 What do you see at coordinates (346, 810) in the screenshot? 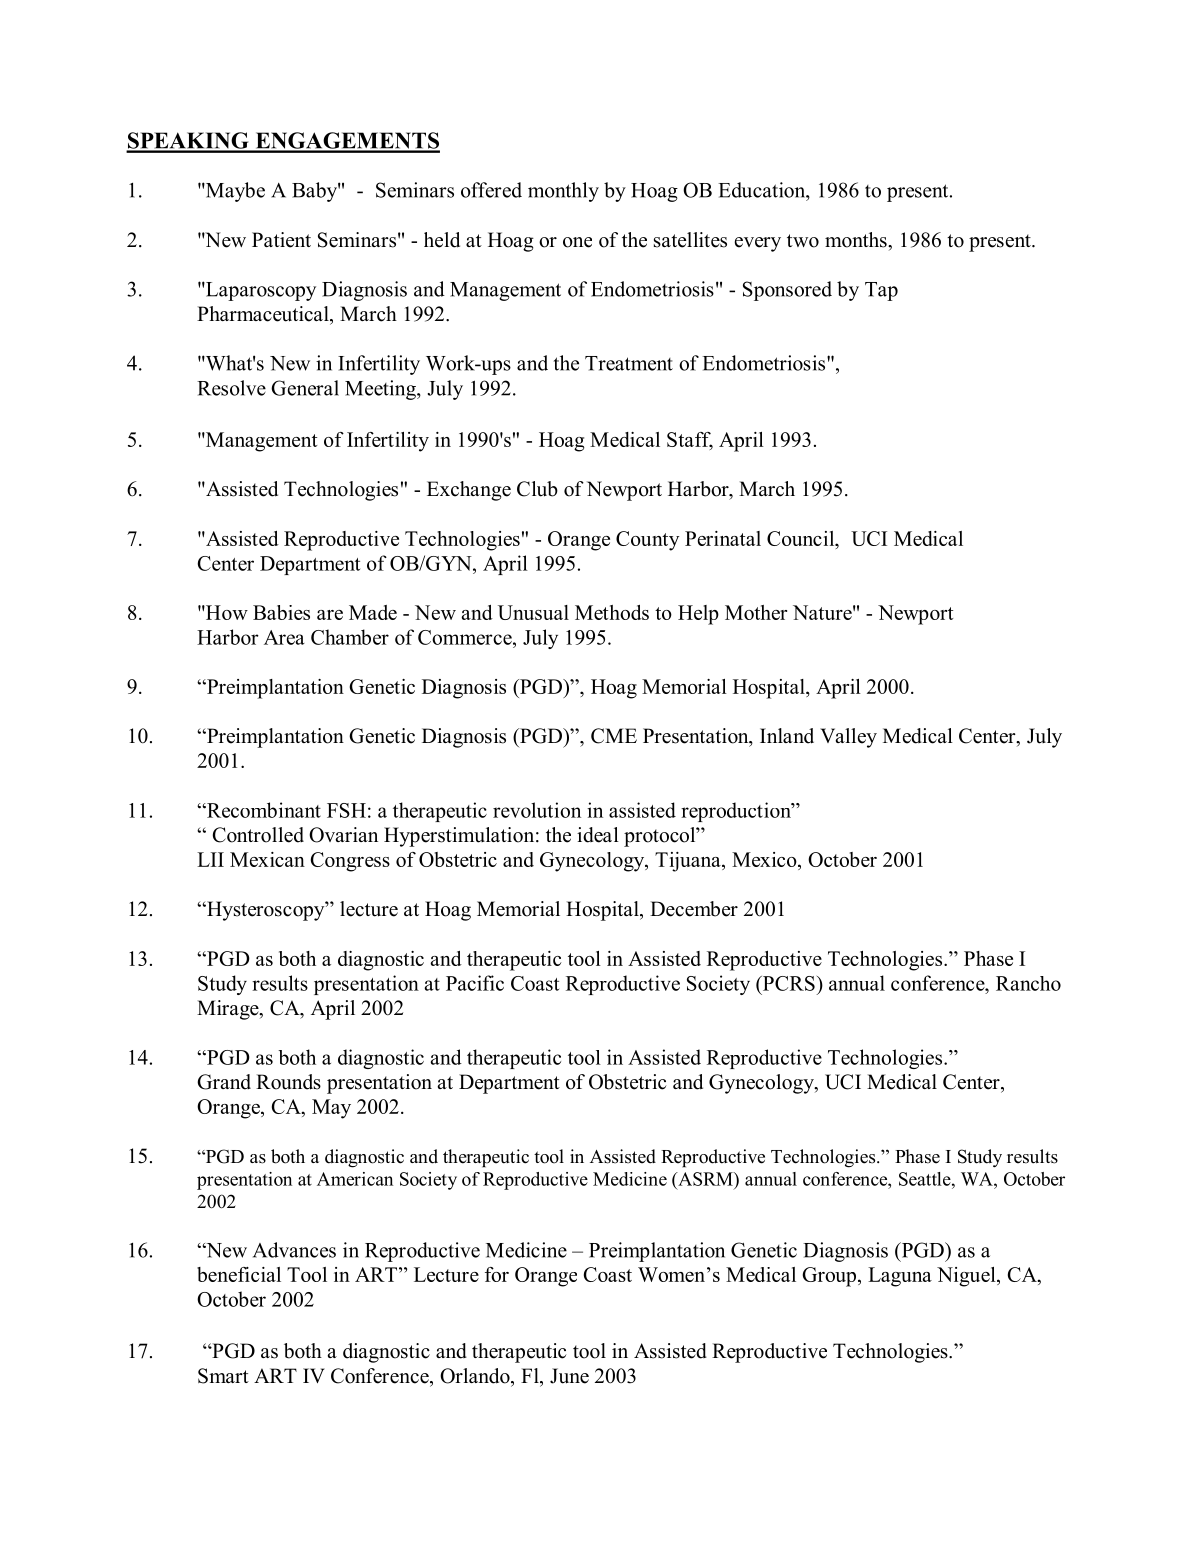
I see `FSH` at bounding box center [346, 810].
